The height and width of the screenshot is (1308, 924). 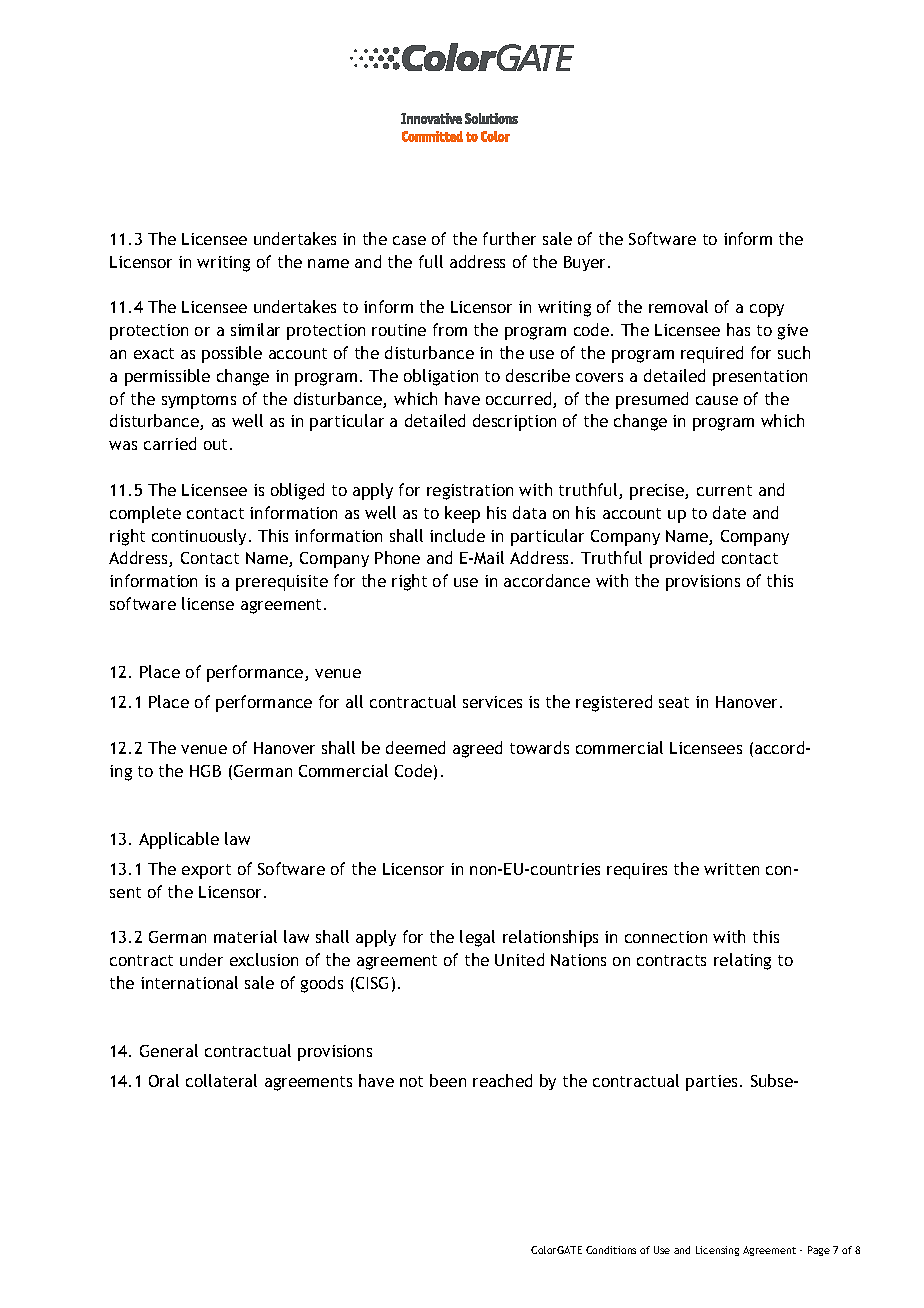 What do you see at coordinates (189, 982) in the screenshot?
I see `international` at bounding box center [189, 982].
